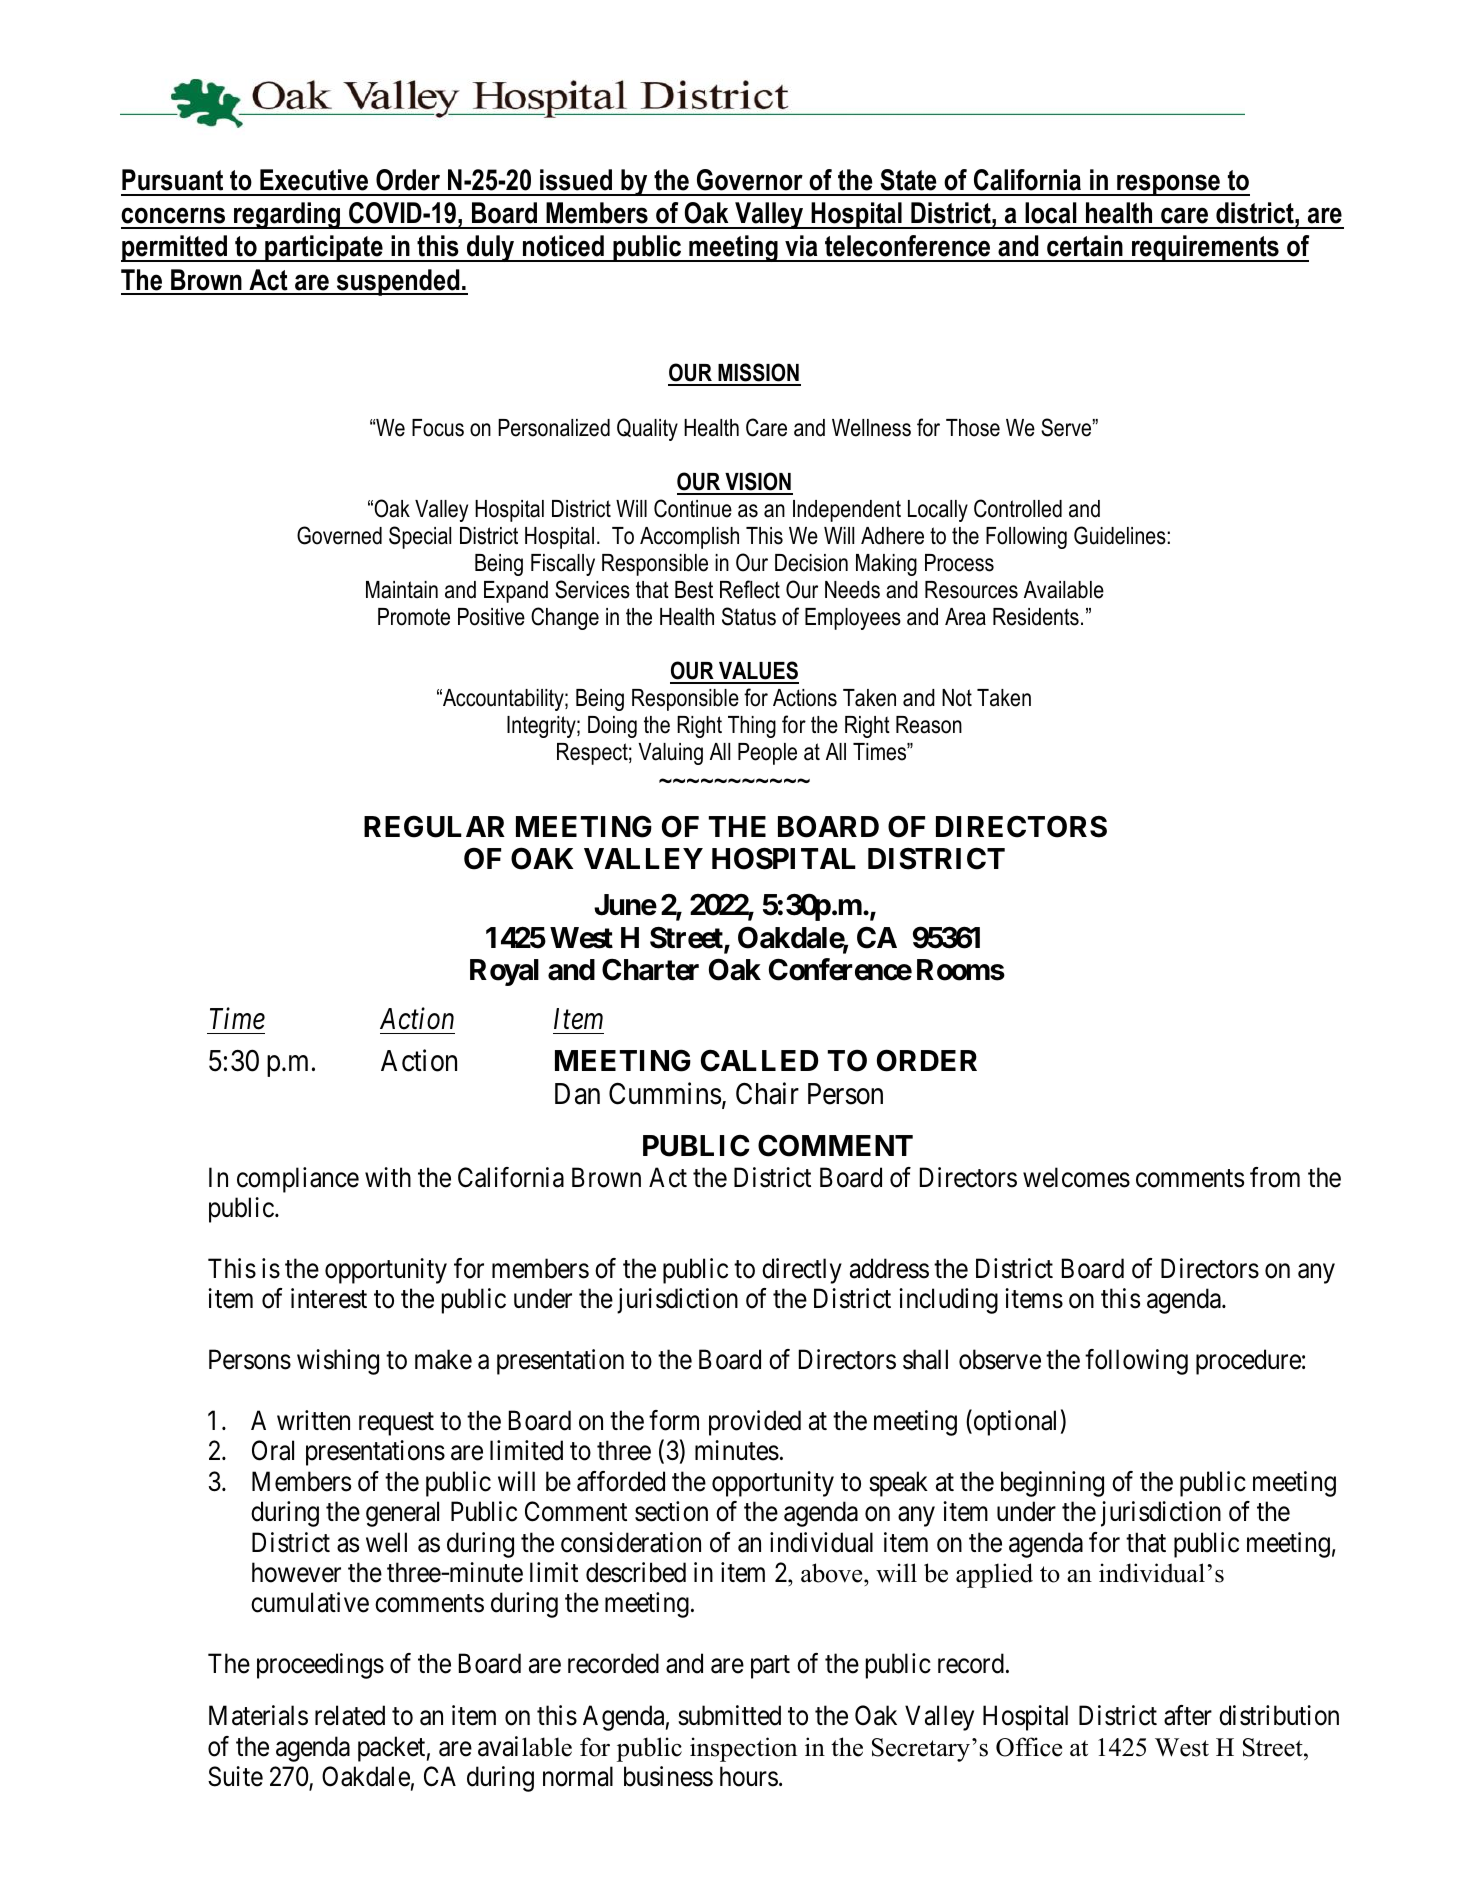 This screenshot has height=1901, width=1469. Describe the element at coordinates (298, 1180) in the screenshot. I see `compliance` at that location.
